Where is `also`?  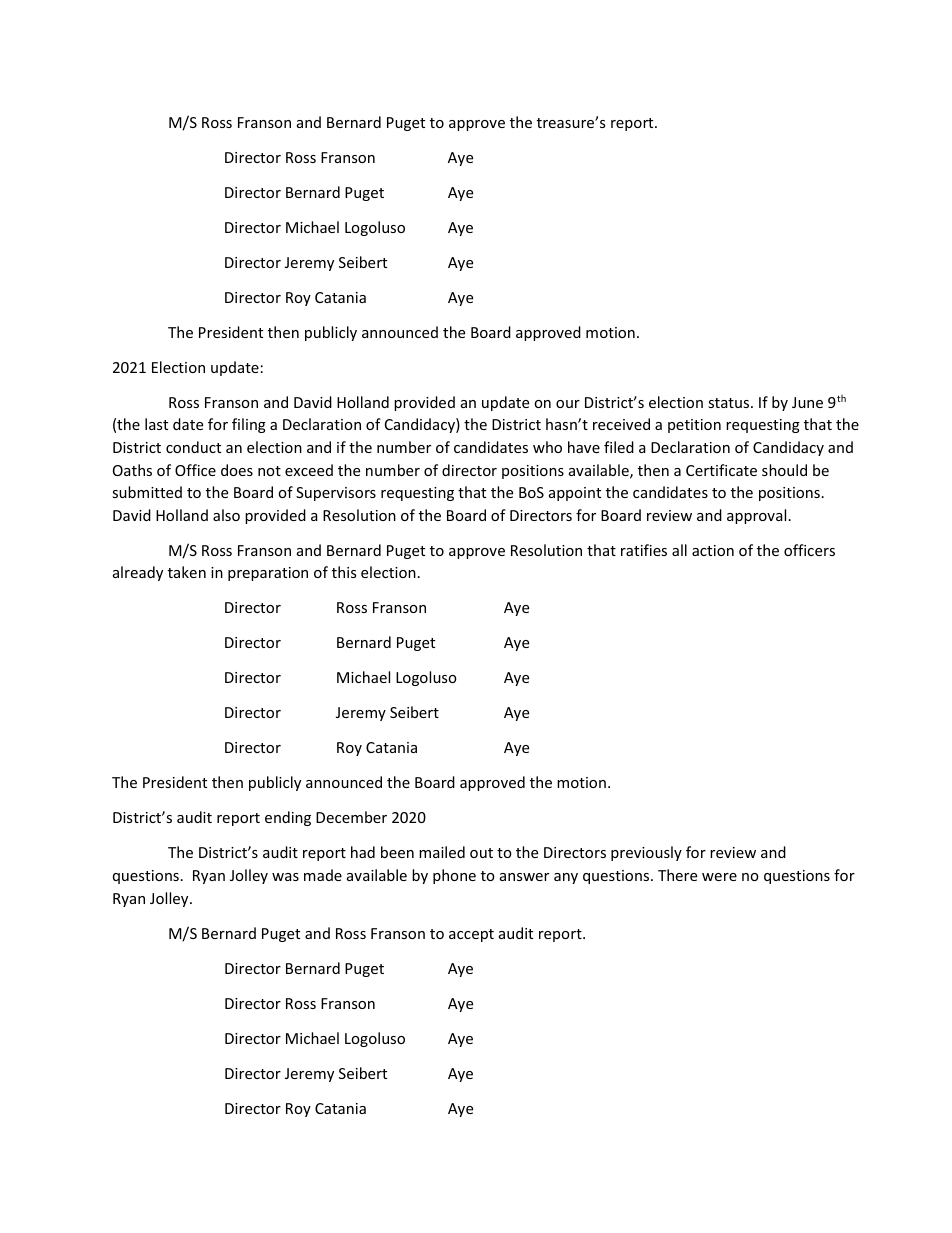
also is located at coordinates (226, 515).
